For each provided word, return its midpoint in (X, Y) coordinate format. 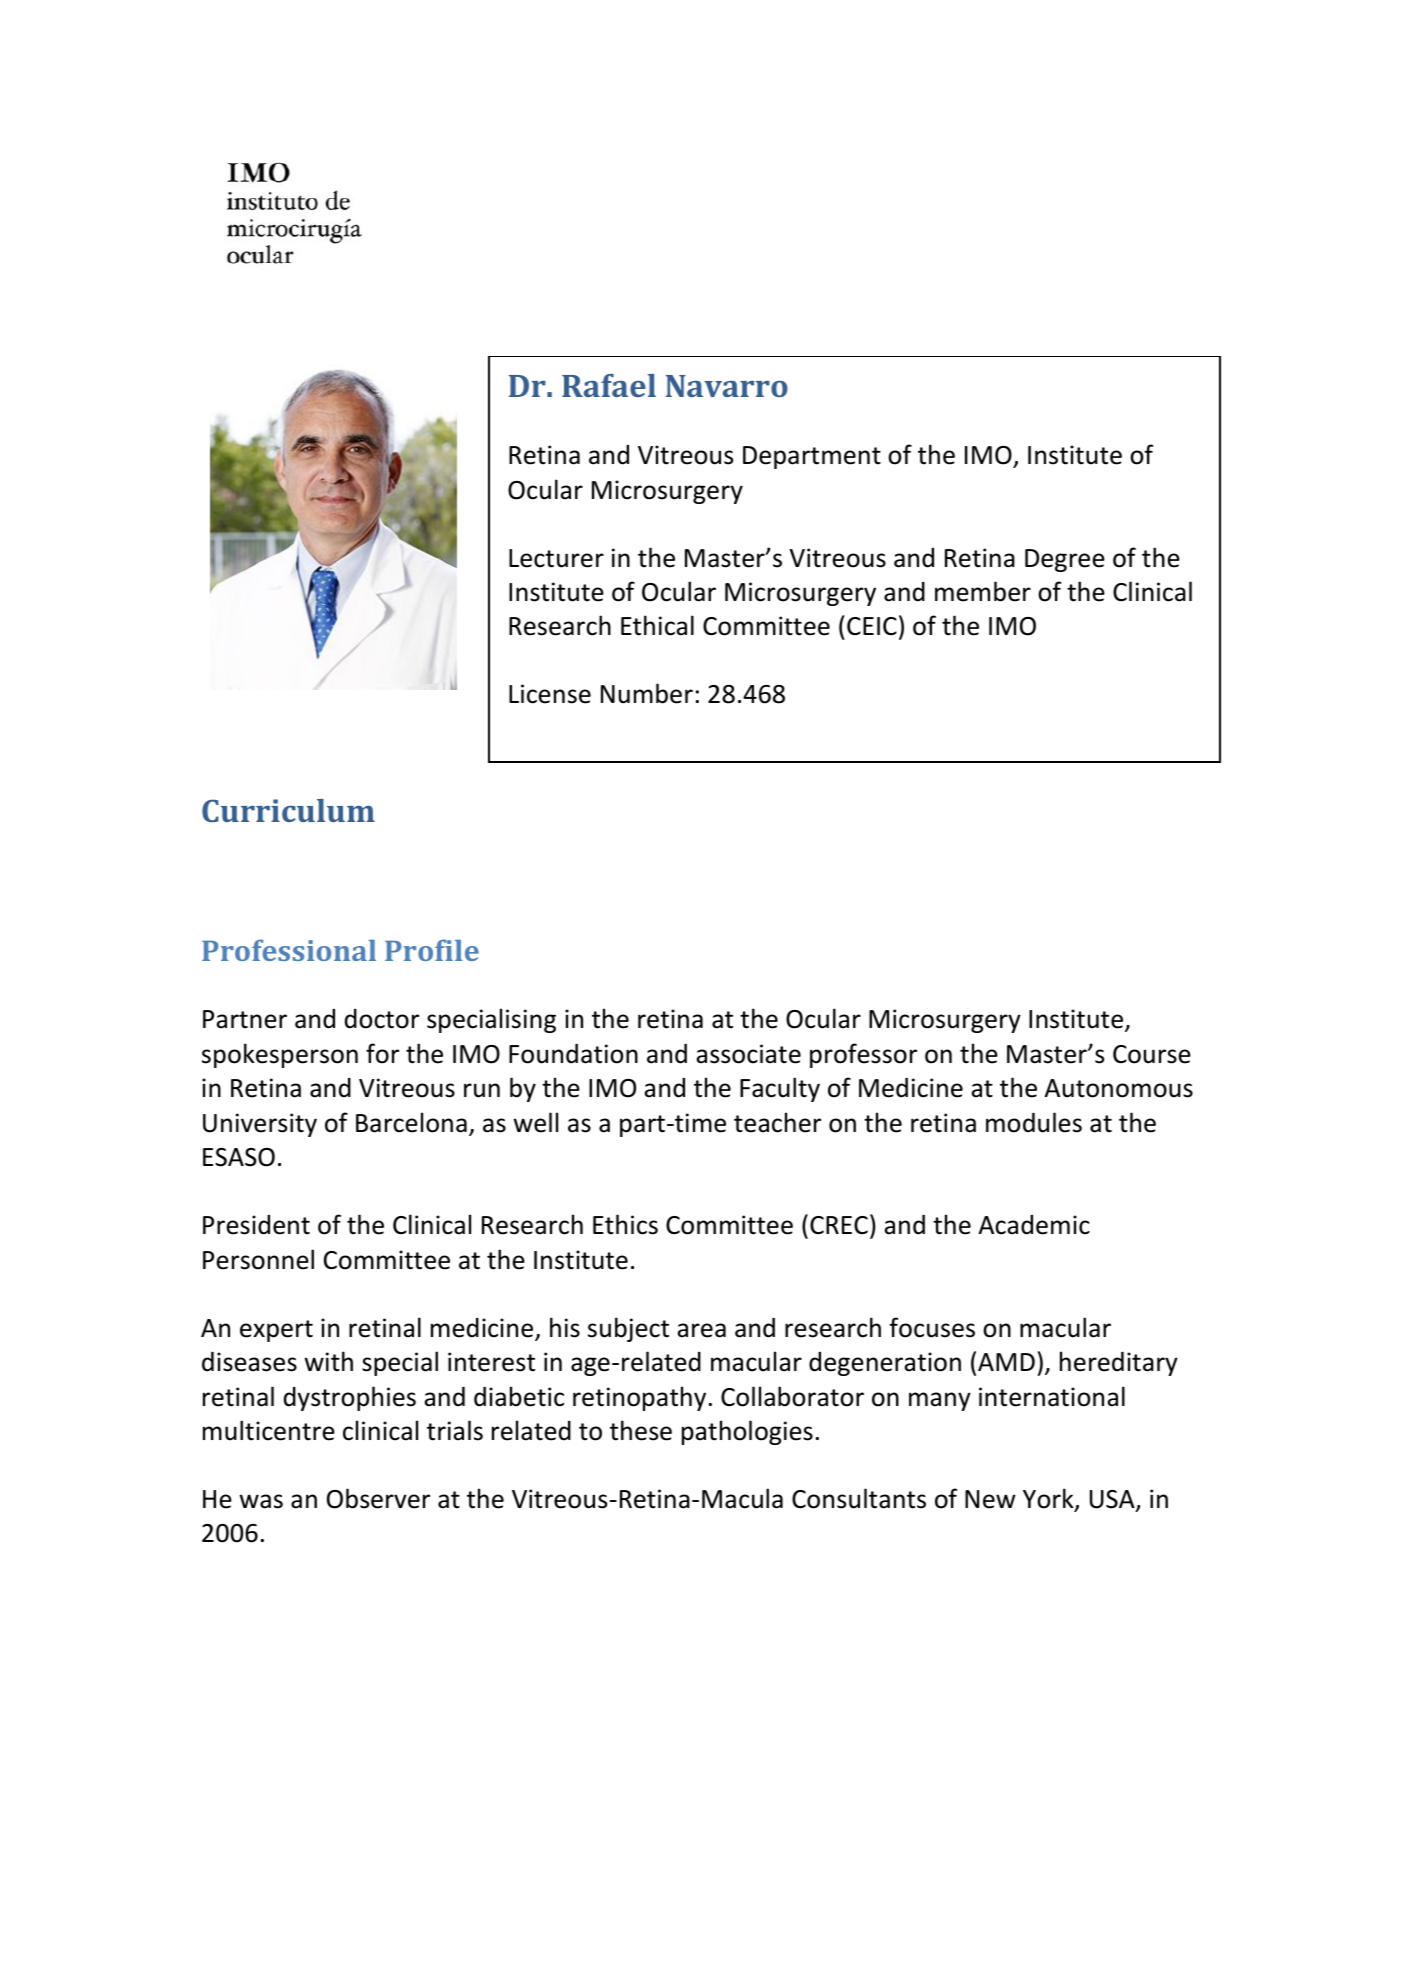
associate (748, 1054)
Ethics (625, 1224)
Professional (289, 950)
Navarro (727, 386)
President (256, 1225)
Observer (378, 1498)
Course (1152, 1054)
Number (647, 693)
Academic (1034, 1225)
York (1049, 1499)
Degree (1065, 560)
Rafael (609, 385)
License (550, 694)
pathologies (747, 1432)
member (983, 591)
